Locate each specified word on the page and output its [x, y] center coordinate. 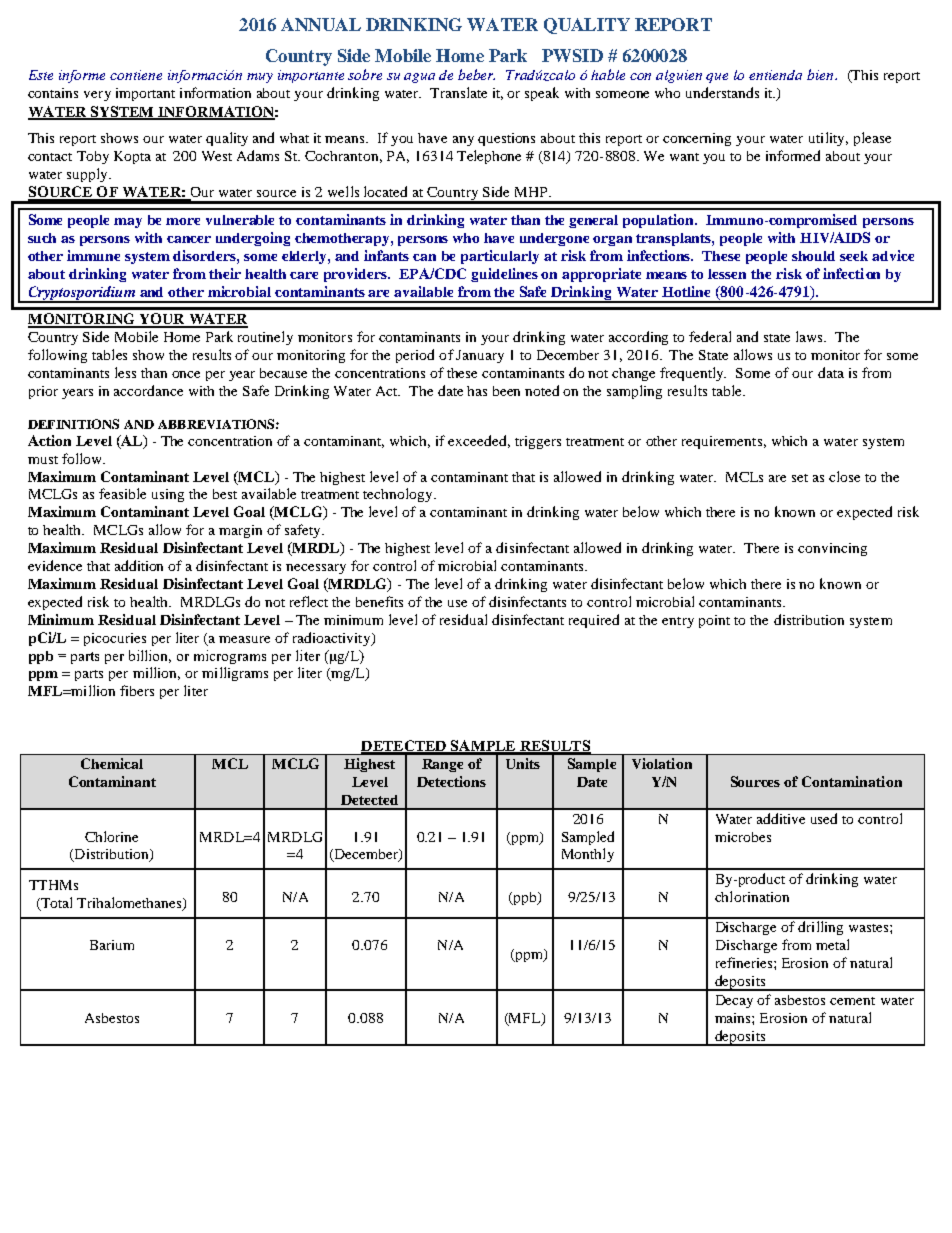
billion [150, 656]
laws [811, 336]
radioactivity [333, 639]
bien [821, 74]
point [714, 621]
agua [419, 78]
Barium [112, 945]
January [480, 356]
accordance [148, 390]
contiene [136, 75]
